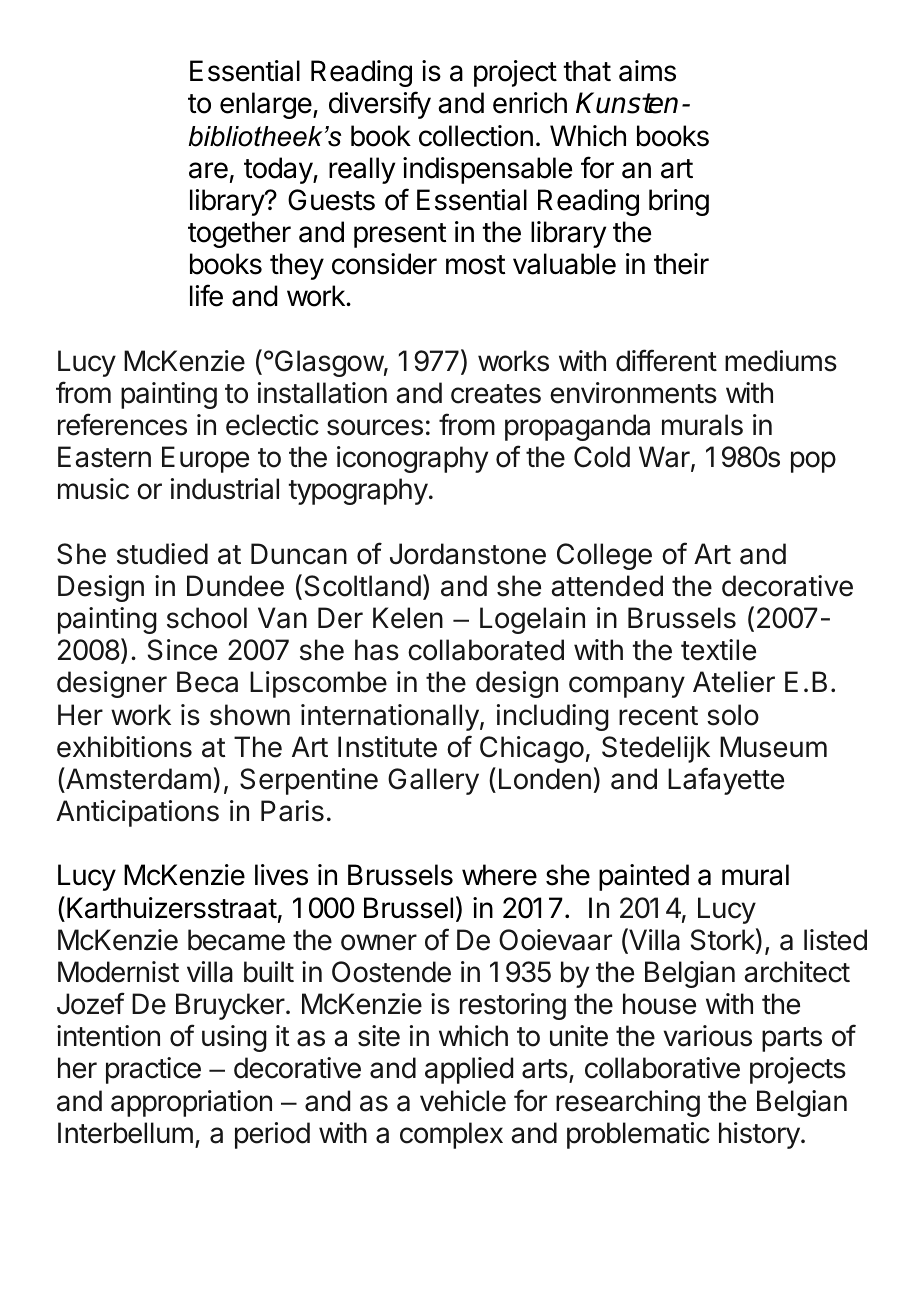 The image size is (924, 1308). Describe the element at coordinates (433, 781) in the image. I see `Gallery` at that location.
